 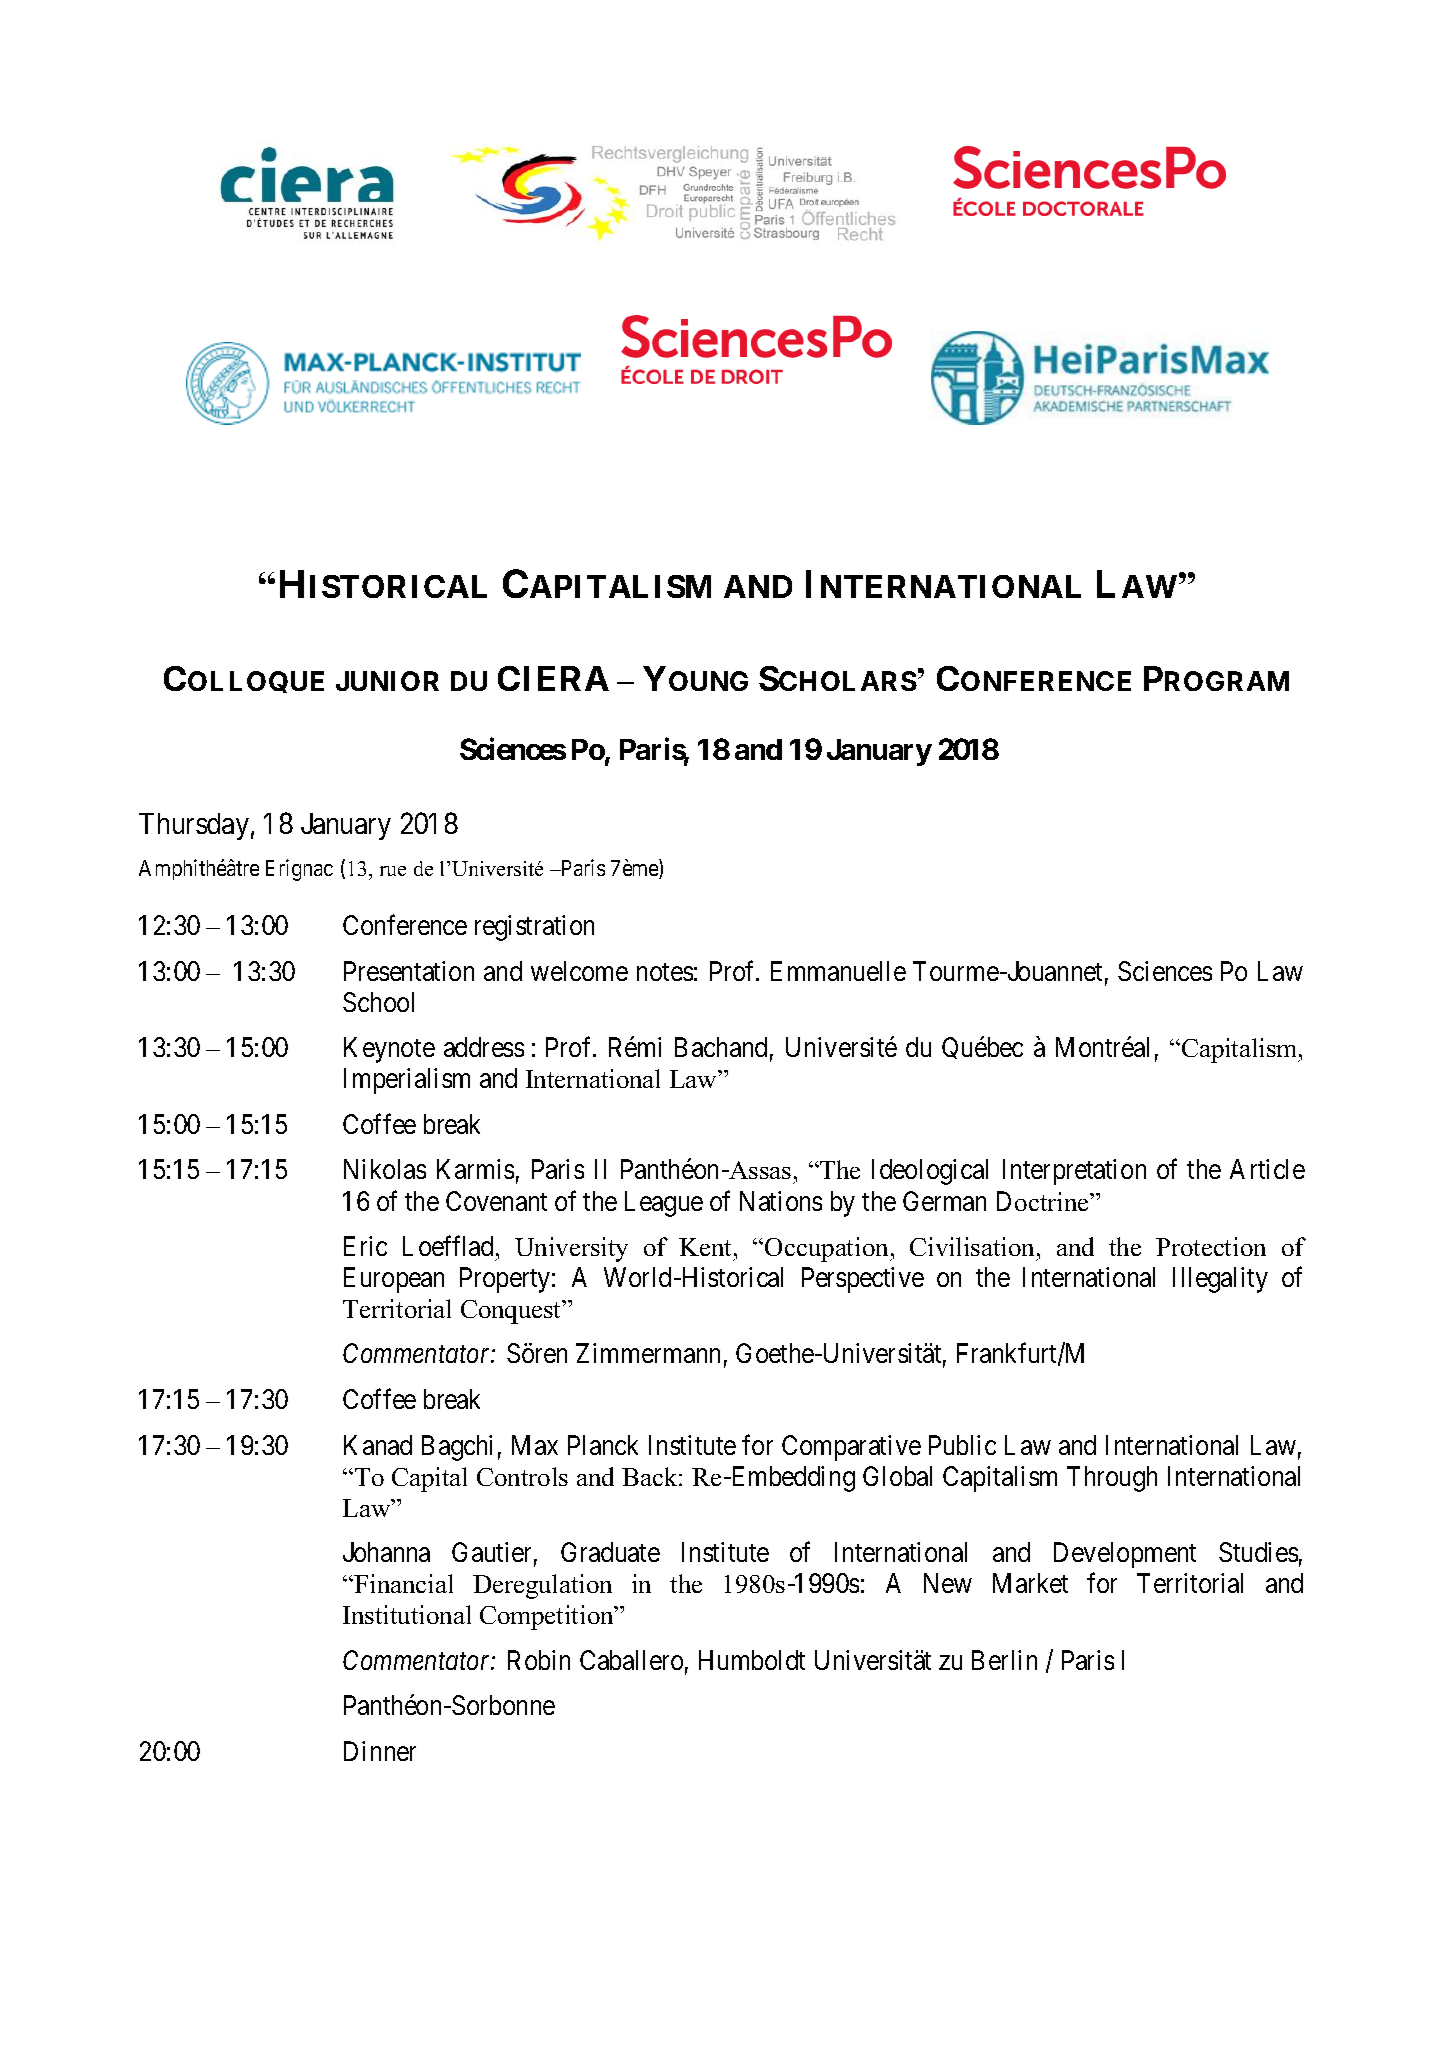 What do you see at coordinates (1004, 1660) in the screenshot?
I see `Berlin` at bounding box center [1004, 1660].
